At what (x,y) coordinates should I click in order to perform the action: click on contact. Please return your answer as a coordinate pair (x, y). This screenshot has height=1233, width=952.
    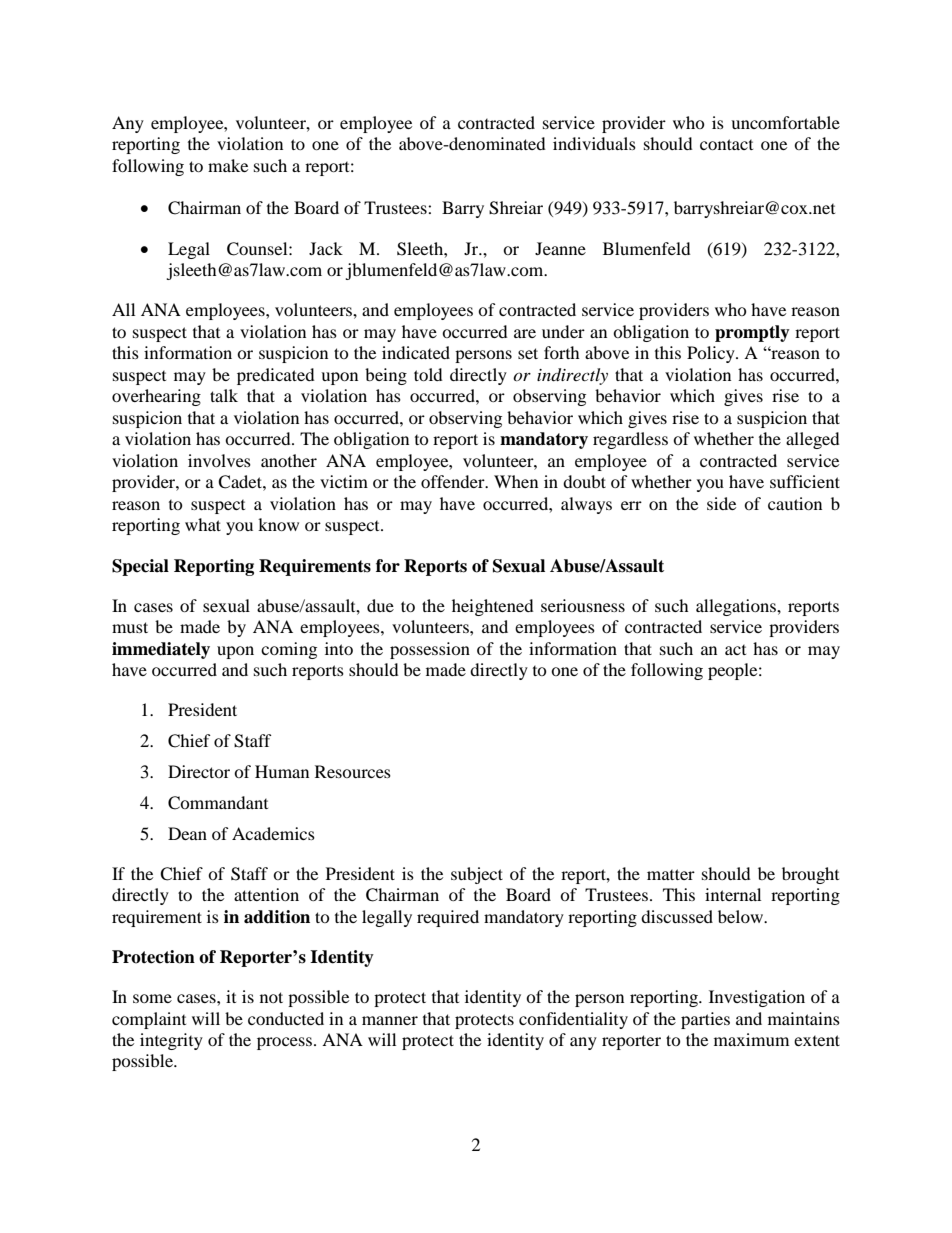
    Looking at the image, I should click on (726, 144).
